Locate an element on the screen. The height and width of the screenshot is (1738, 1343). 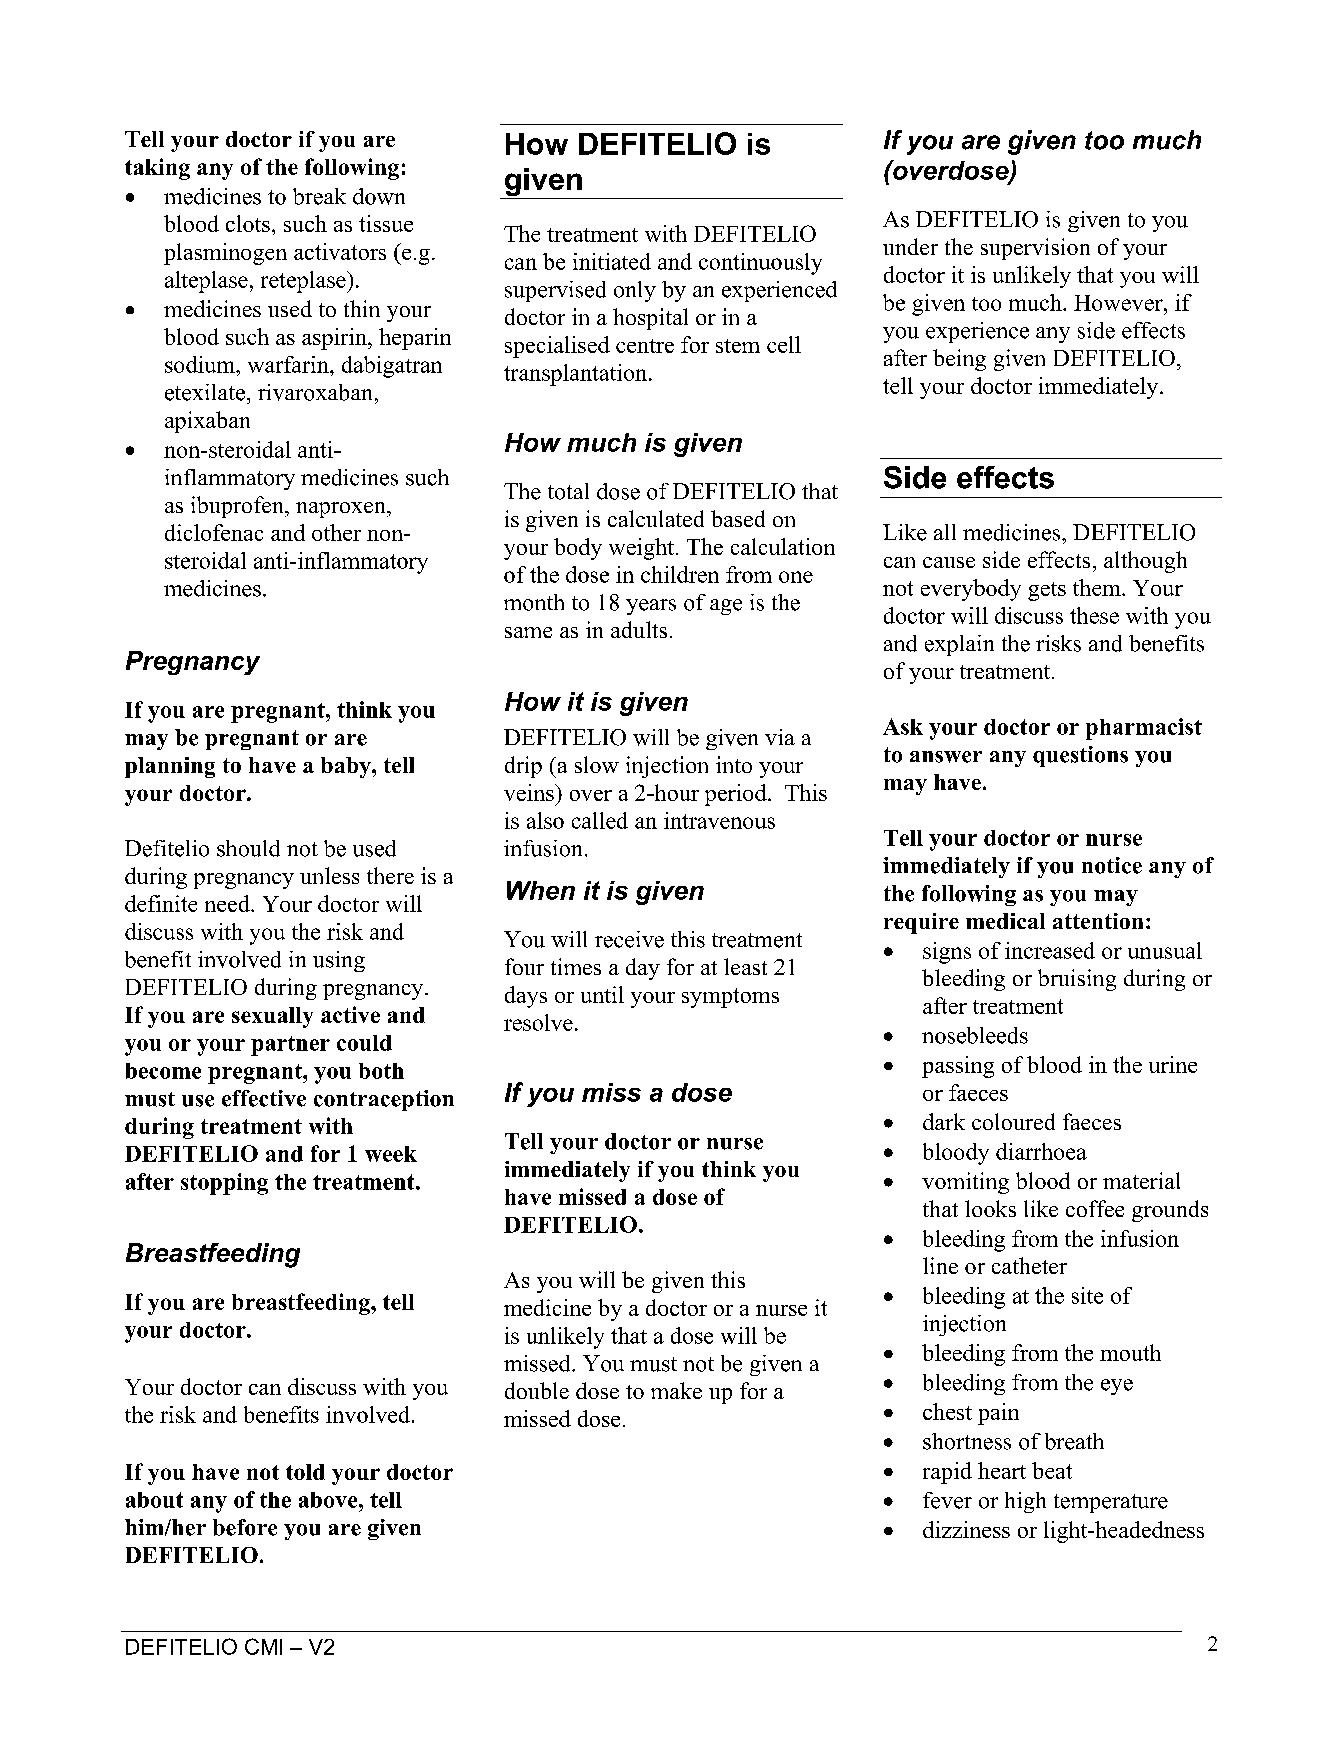
adults is located at coordinates (639, 629).
